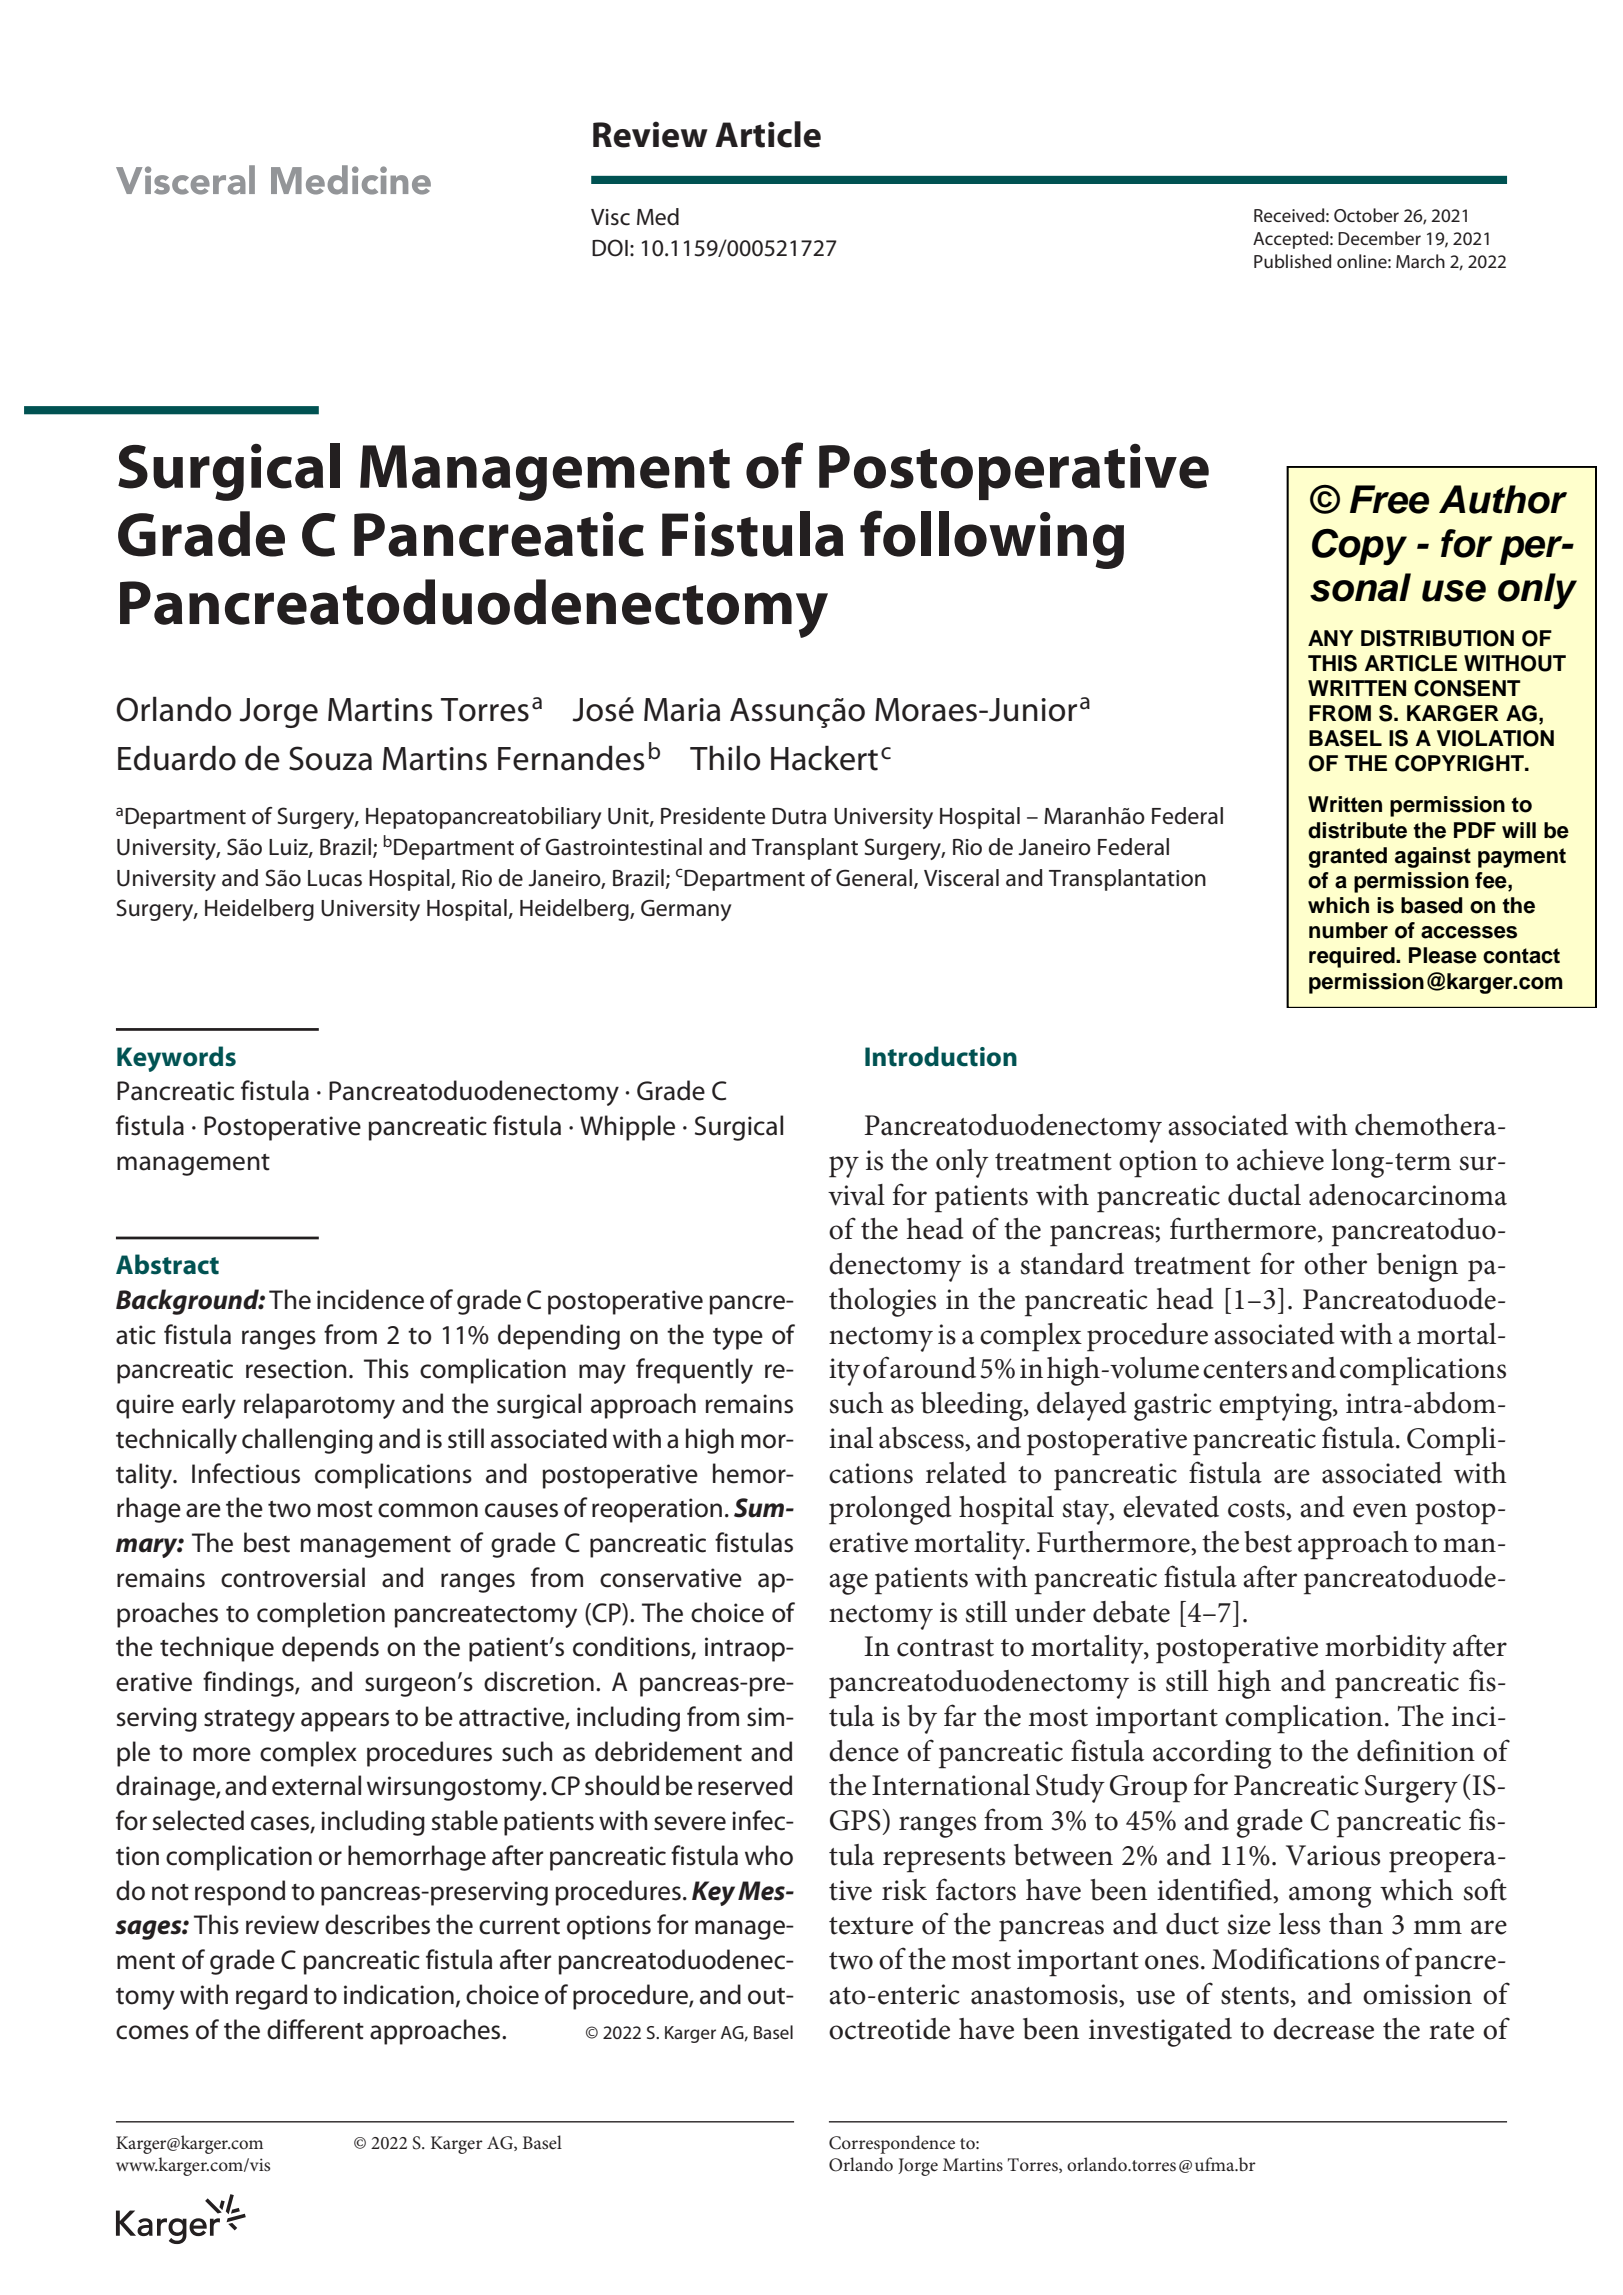 This page has height=2295, width=1623. Describe the element at coordinates (271, 1997) in the page. I see `regard` at that location.
